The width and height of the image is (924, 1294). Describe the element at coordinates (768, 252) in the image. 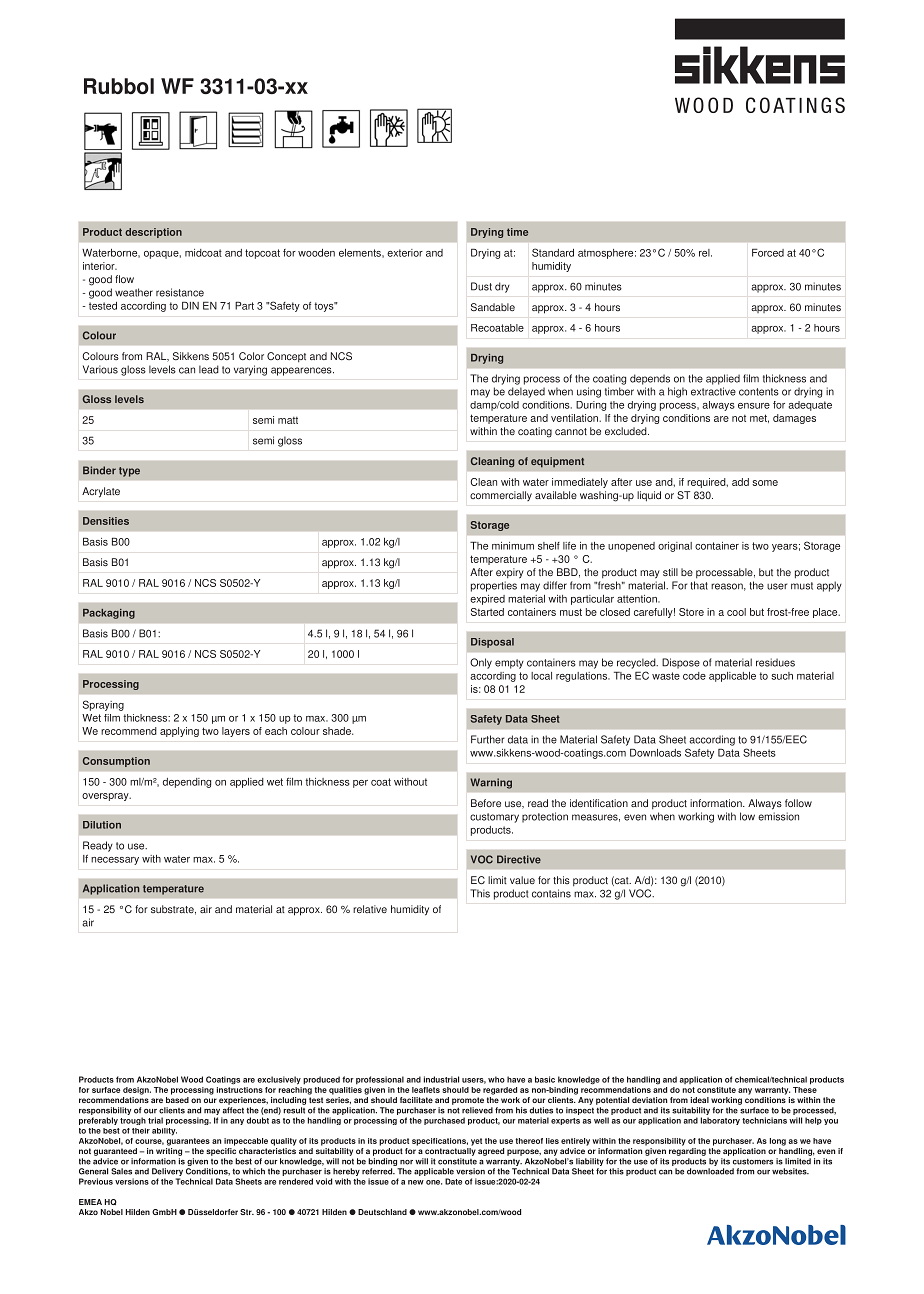

I see `Forced` at that location.
